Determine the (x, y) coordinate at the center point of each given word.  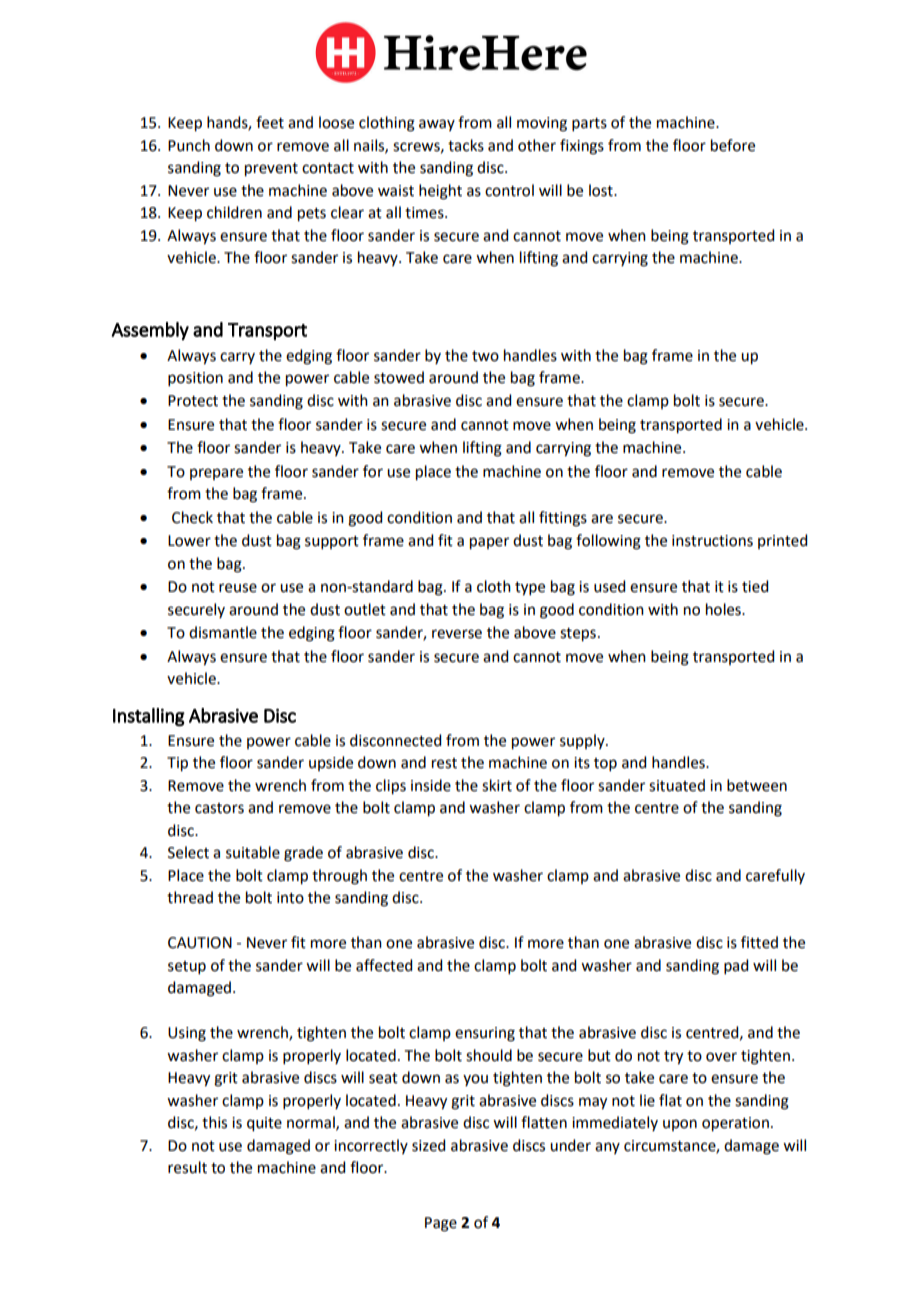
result (187, 1167)
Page (441, 1224)
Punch (189, 145)
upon (680, 1125)
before (733, 145)
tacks (466, 145)
